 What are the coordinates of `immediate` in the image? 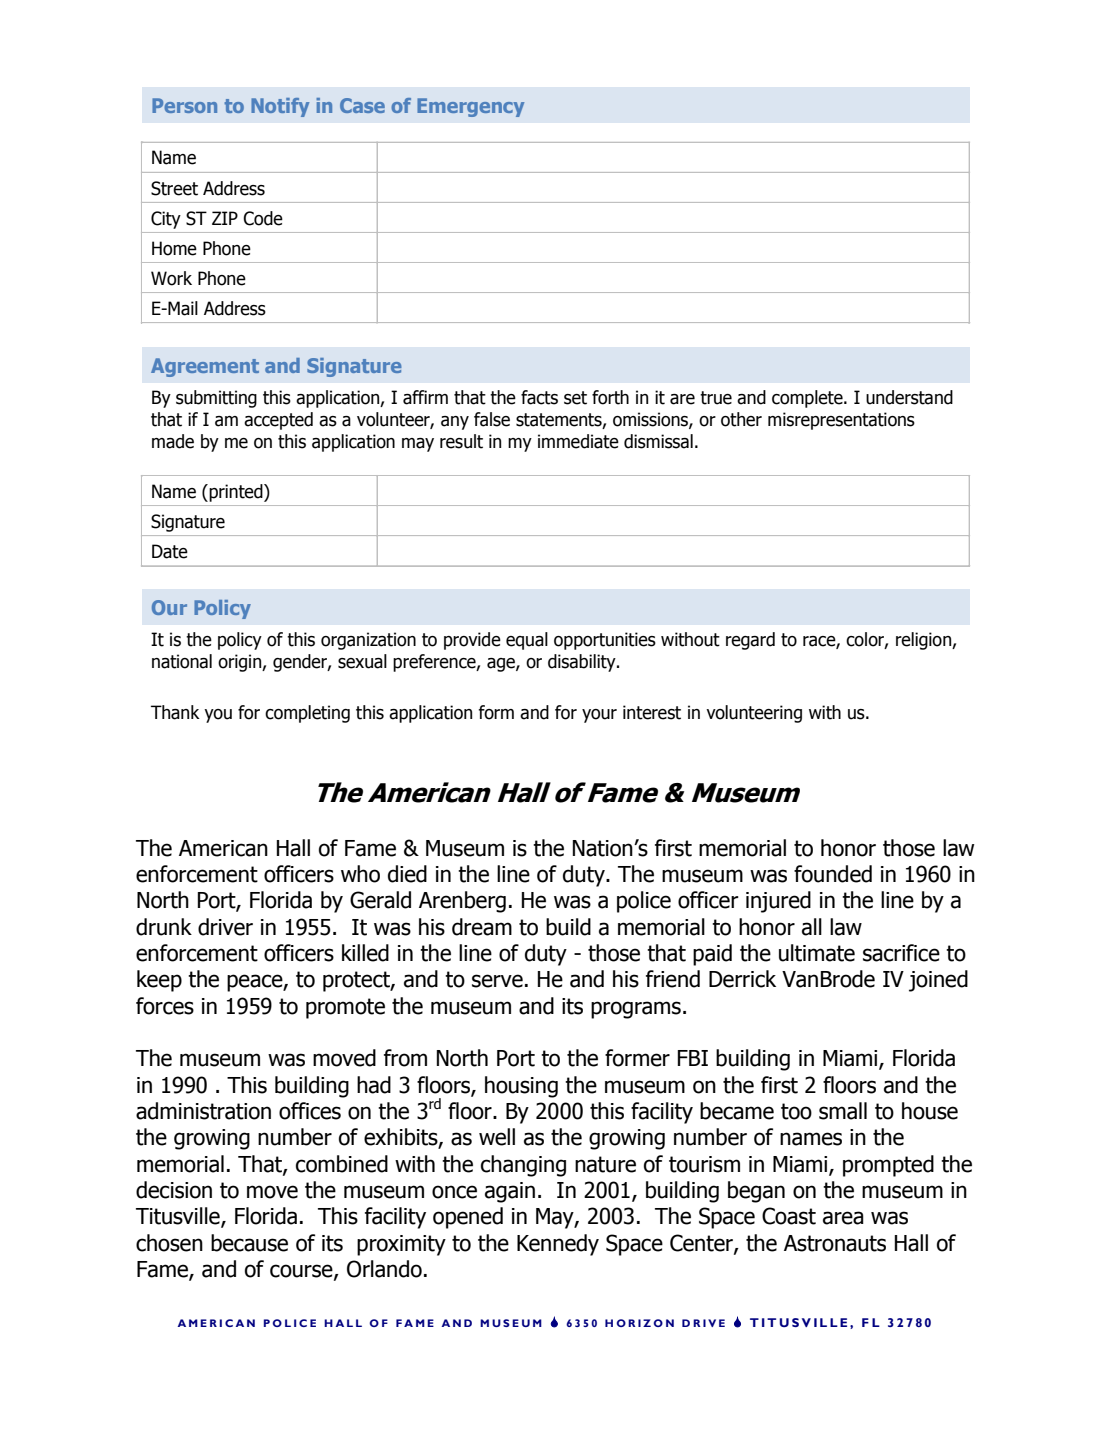 It's located at (578, 441).
